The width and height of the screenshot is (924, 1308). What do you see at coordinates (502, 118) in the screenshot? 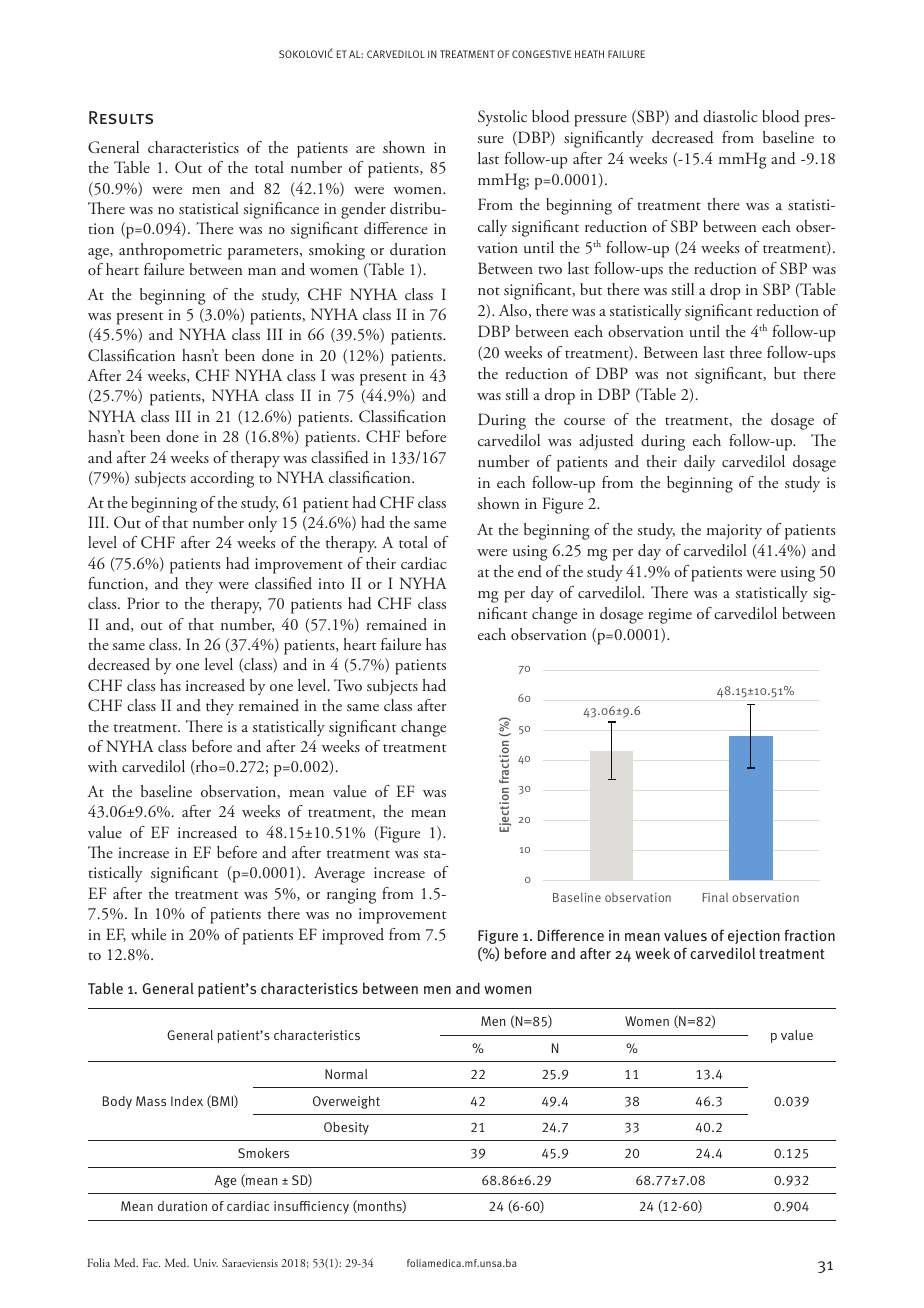
I see `Systolic` at bounding box center [502, 118].
